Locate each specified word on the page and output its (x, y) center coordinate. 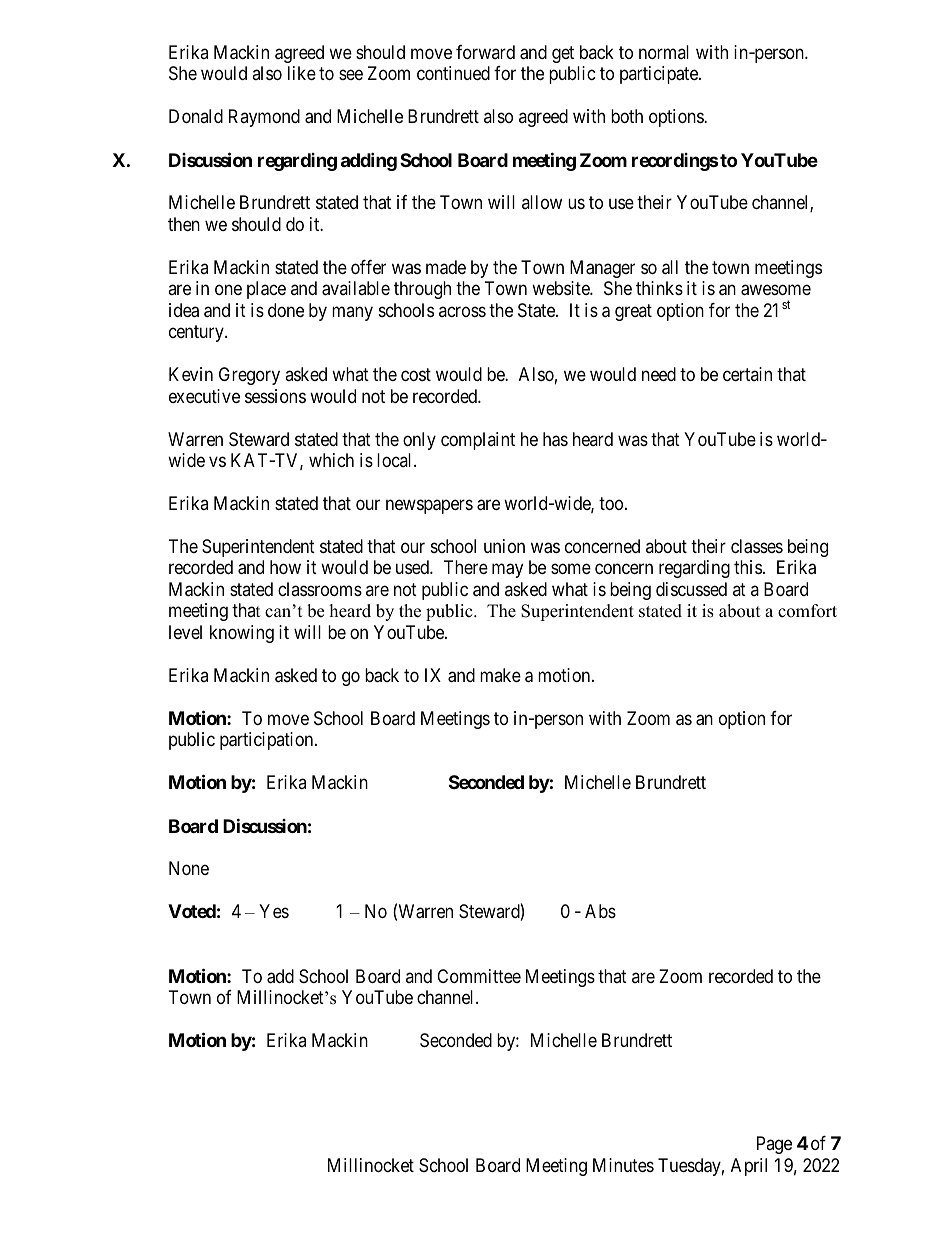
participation (268, 741)
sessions (275, 396)
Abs (600, 911)
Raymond (264, 118)
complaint (478, 441)
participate (660, 75)
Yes (274, 911)
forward (485, 52)
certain (747, 374)
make (500, 675)
